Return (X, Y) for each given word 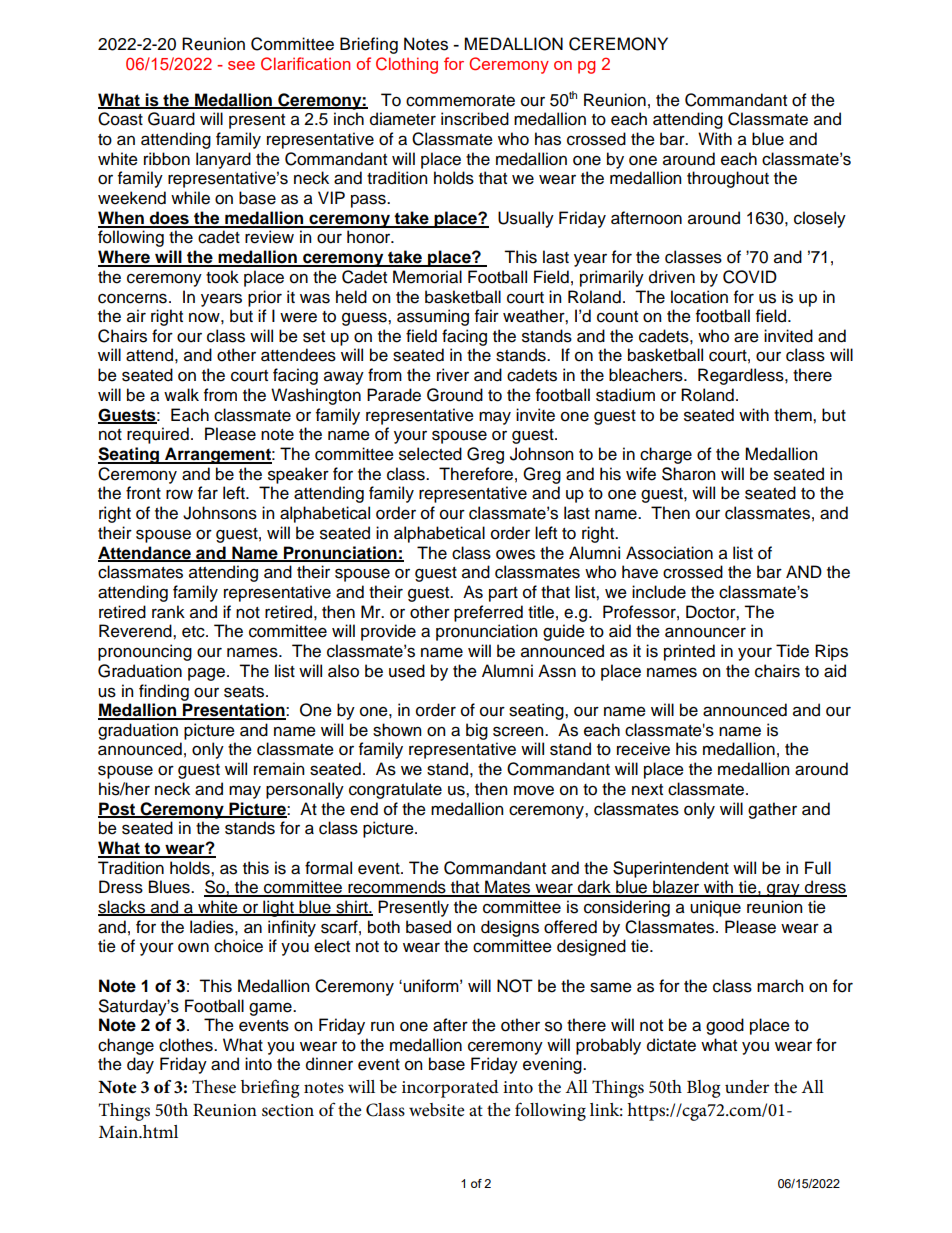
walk (181, 395)
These (214, 1087)
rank (168, 612)
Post (117, 809)
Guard (171, 119)
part (503, 594)
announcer (705, 632)
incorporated (450, 1089)
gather (772, 810)
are (746, 337)
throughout (728, 179)
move (534, 790)
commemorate (460, 101)
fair (487, 316)
